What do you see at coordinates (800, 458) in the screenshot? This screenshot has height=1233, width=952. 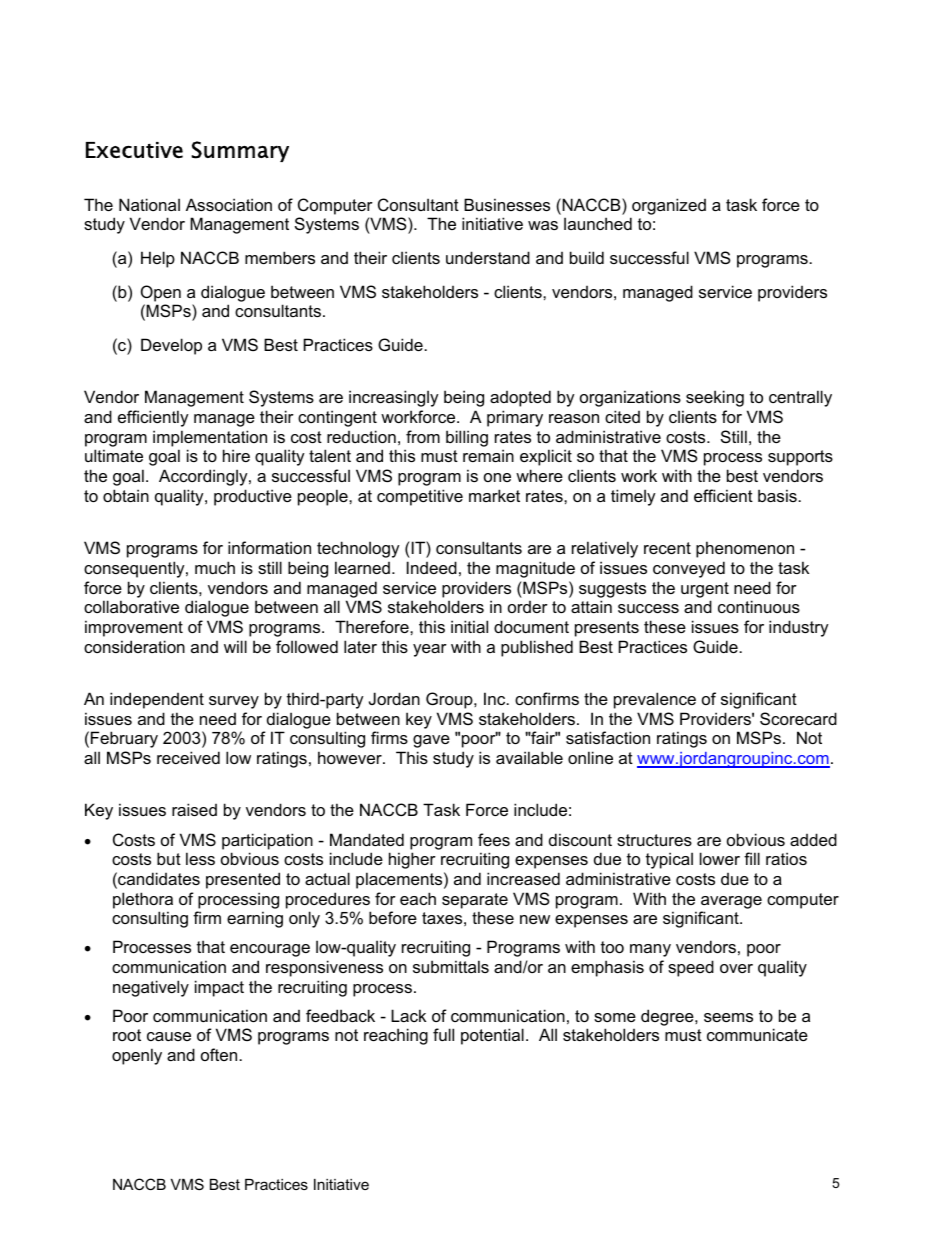 I see `supports` at bounding box center [800, 458].
